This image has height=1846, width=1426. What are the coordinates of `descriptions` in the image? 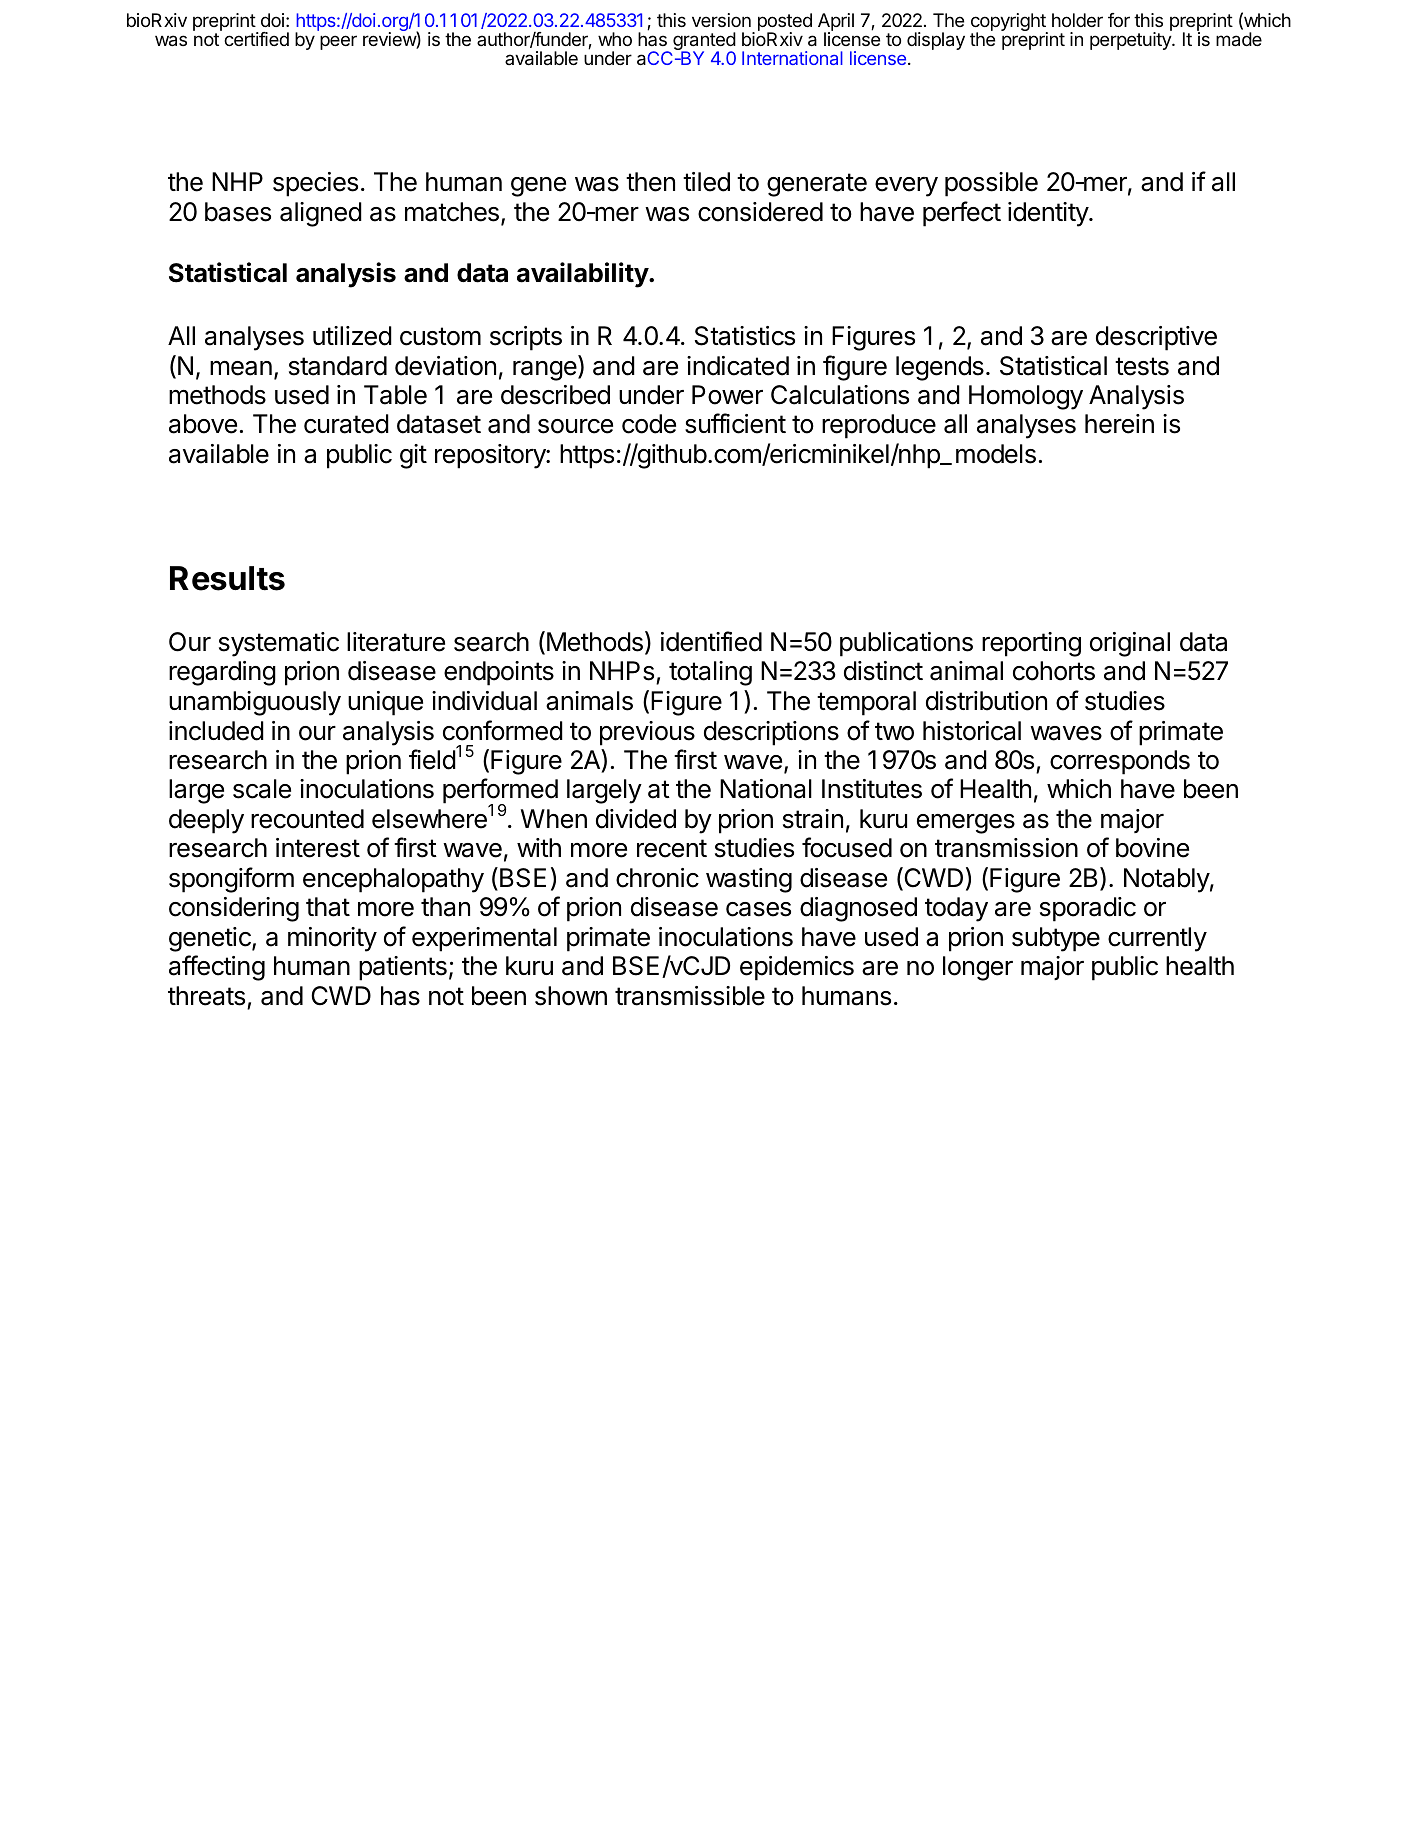 It's located at (771, 733).
